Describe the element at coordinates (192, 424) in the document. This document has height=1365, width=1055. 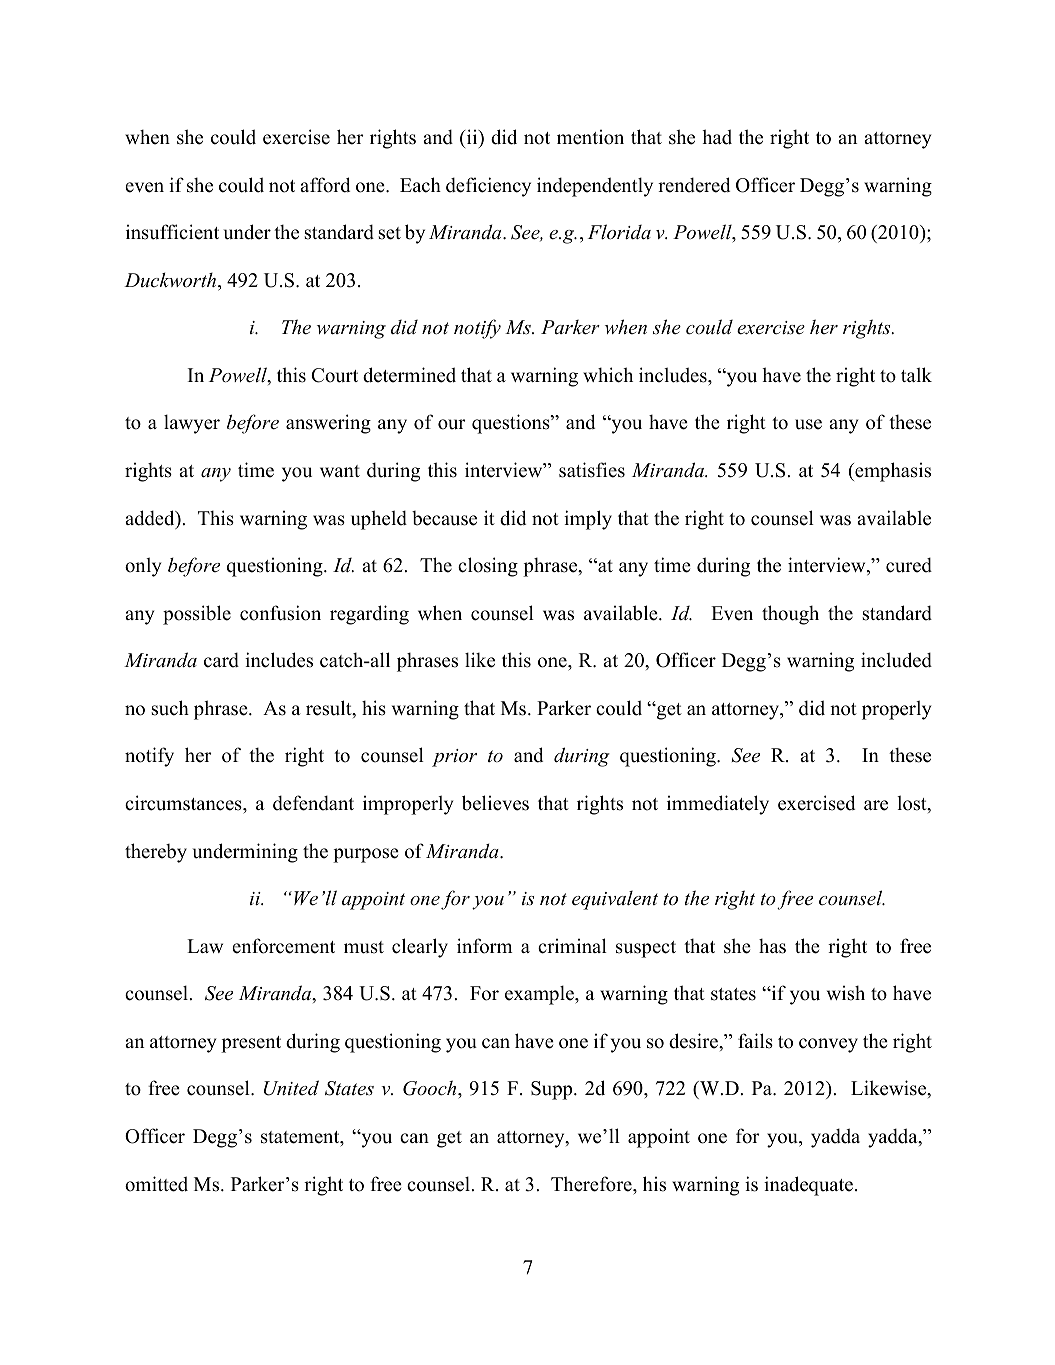
I see `lawyer` at that location.
